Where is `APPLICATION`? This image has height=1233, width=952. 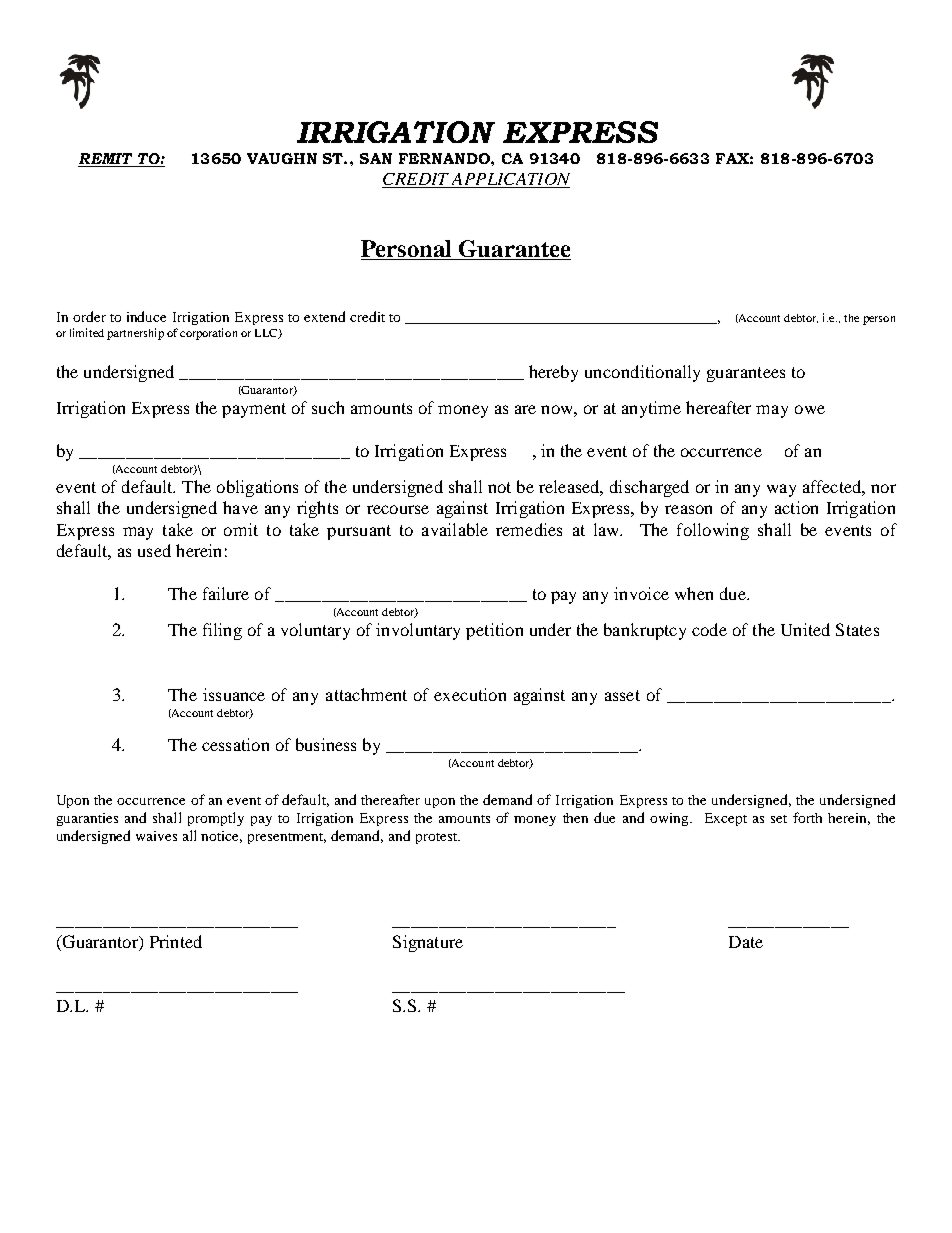
APPLICATION is located at coordinates (510, 180).
